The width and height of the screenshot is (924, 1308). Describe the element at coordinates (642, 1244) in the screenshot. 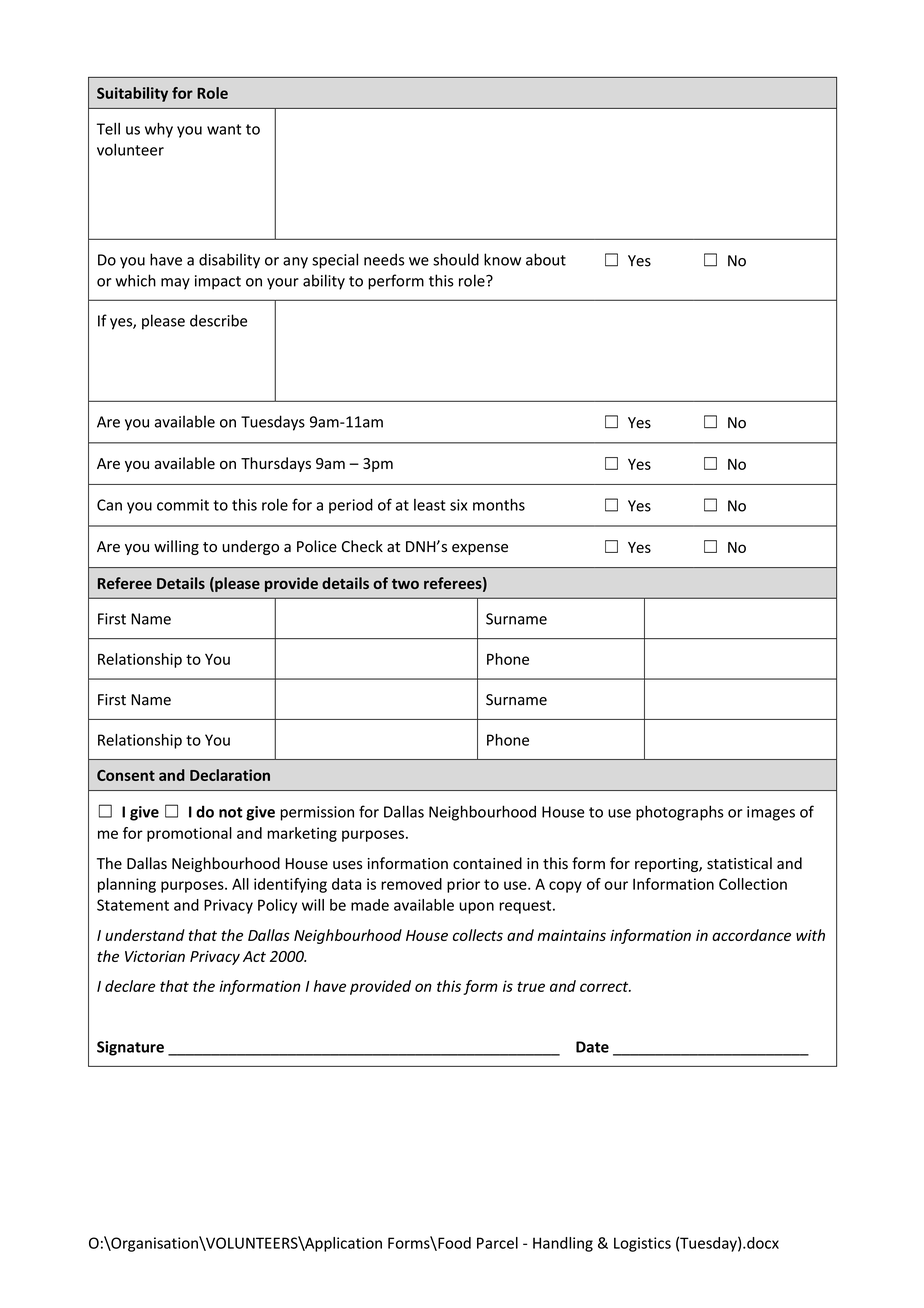

I see `Logistics` at that location.
